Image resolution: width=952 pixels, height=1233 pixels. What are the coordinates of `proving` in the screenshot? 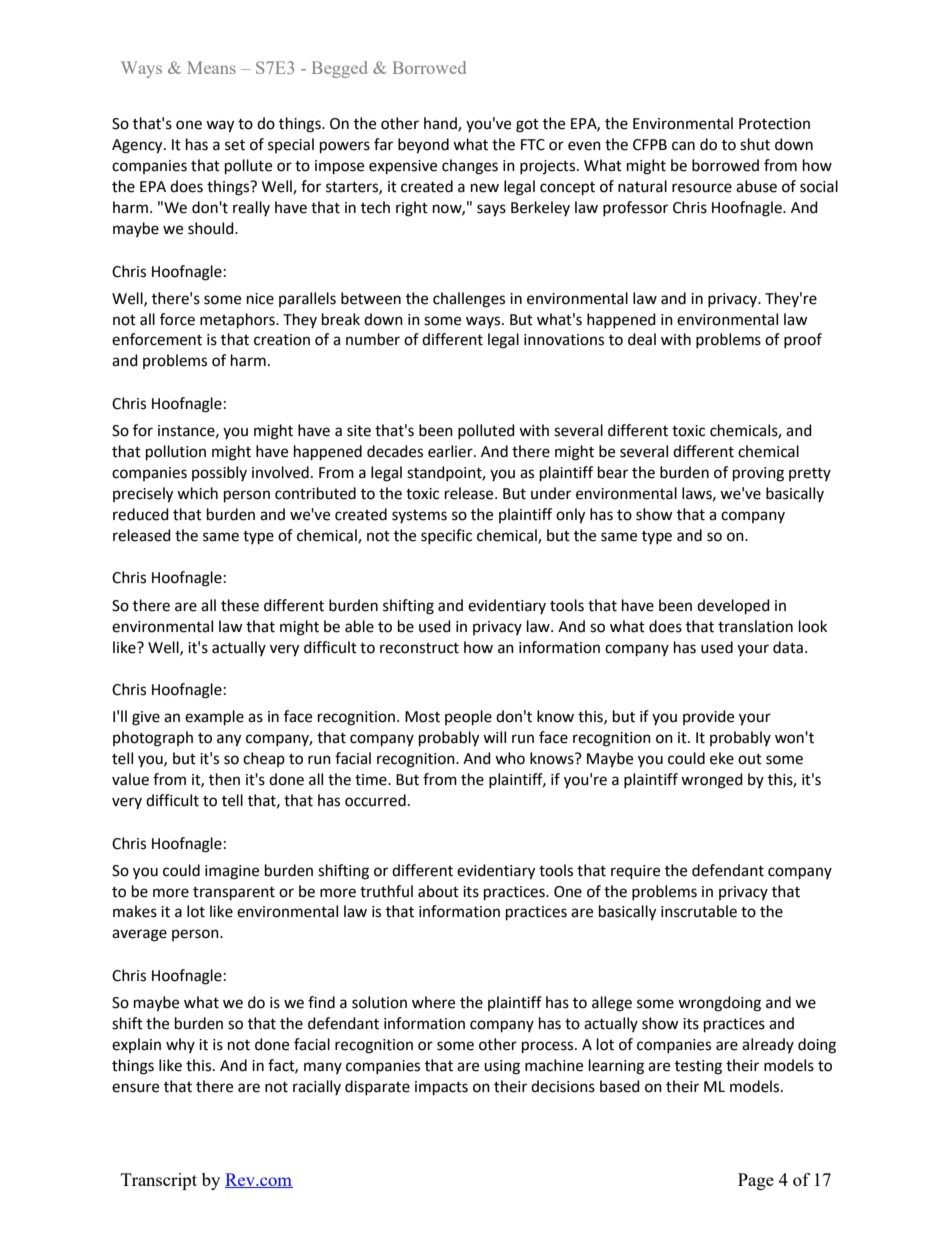 It's located at (758, 474).
